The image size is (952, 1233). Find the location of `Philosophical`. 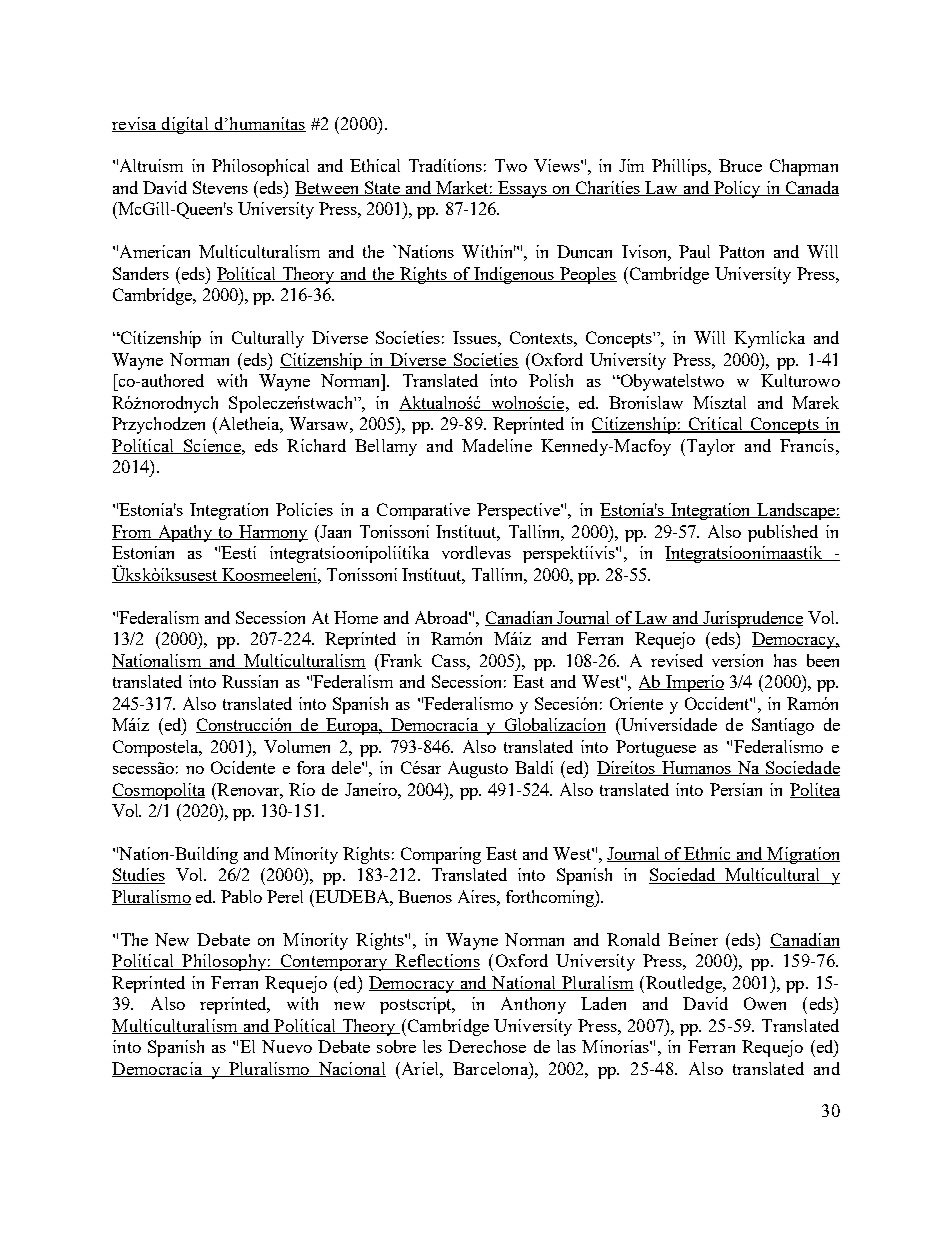

Philosophical is located at coordinates (260, 167).
